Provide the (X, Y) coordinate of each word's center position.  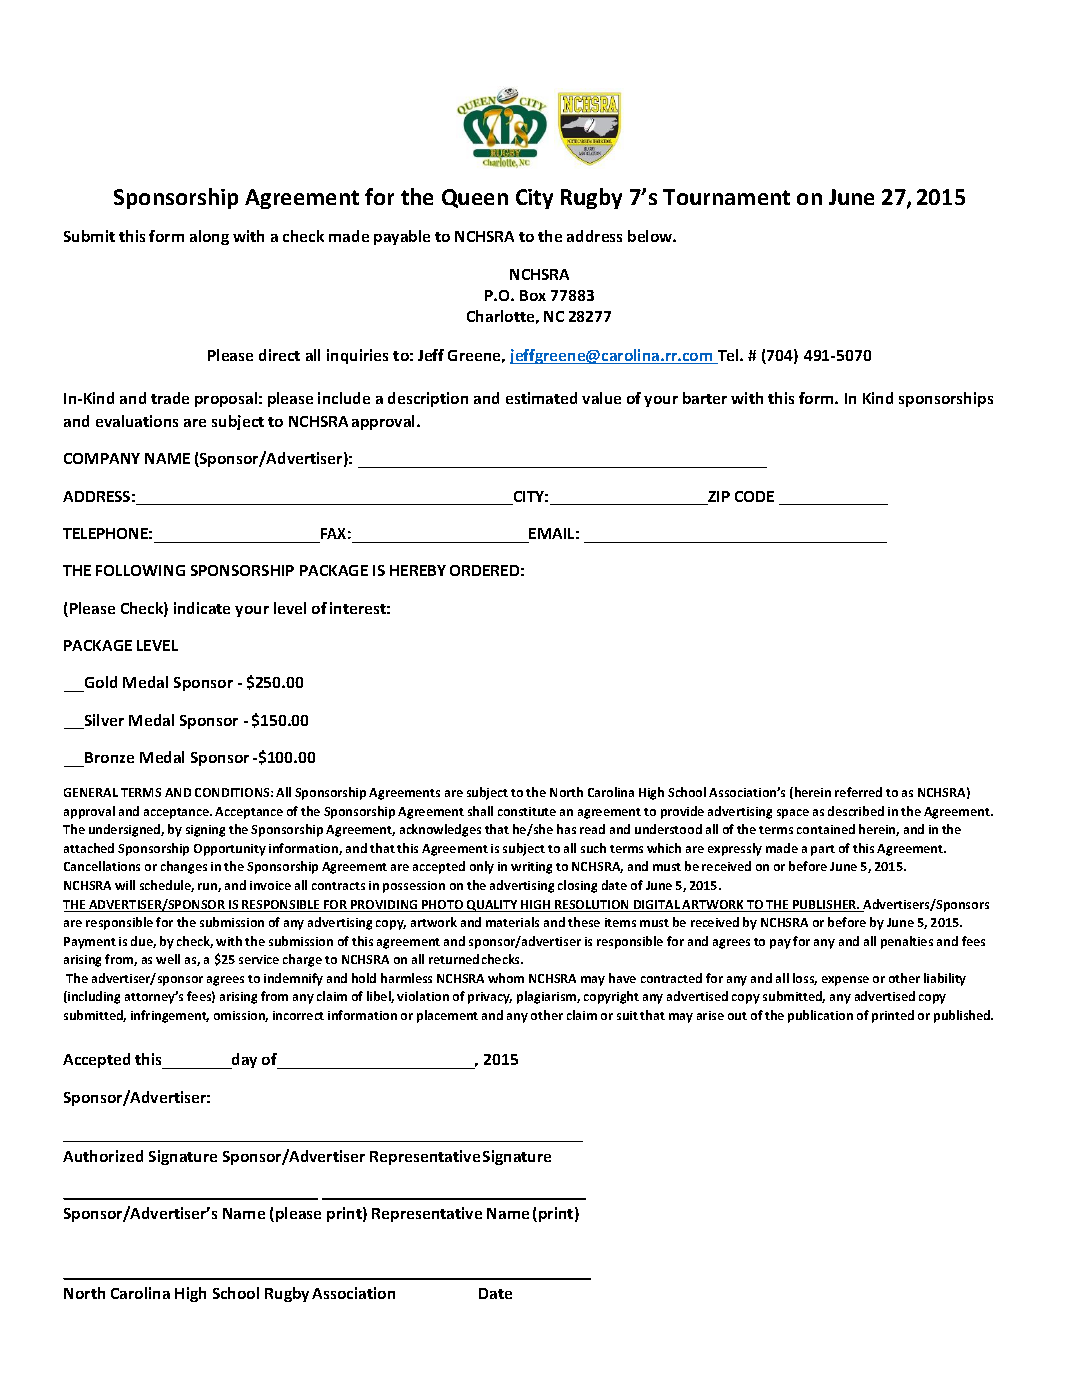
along (209, 237)
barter (705, 398)
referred (858, 792)
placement (447, 1016)
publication (820, 1016)
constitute (527, 811)
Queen (475, 198)
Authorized (103, 1156)
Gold (101, 682)
